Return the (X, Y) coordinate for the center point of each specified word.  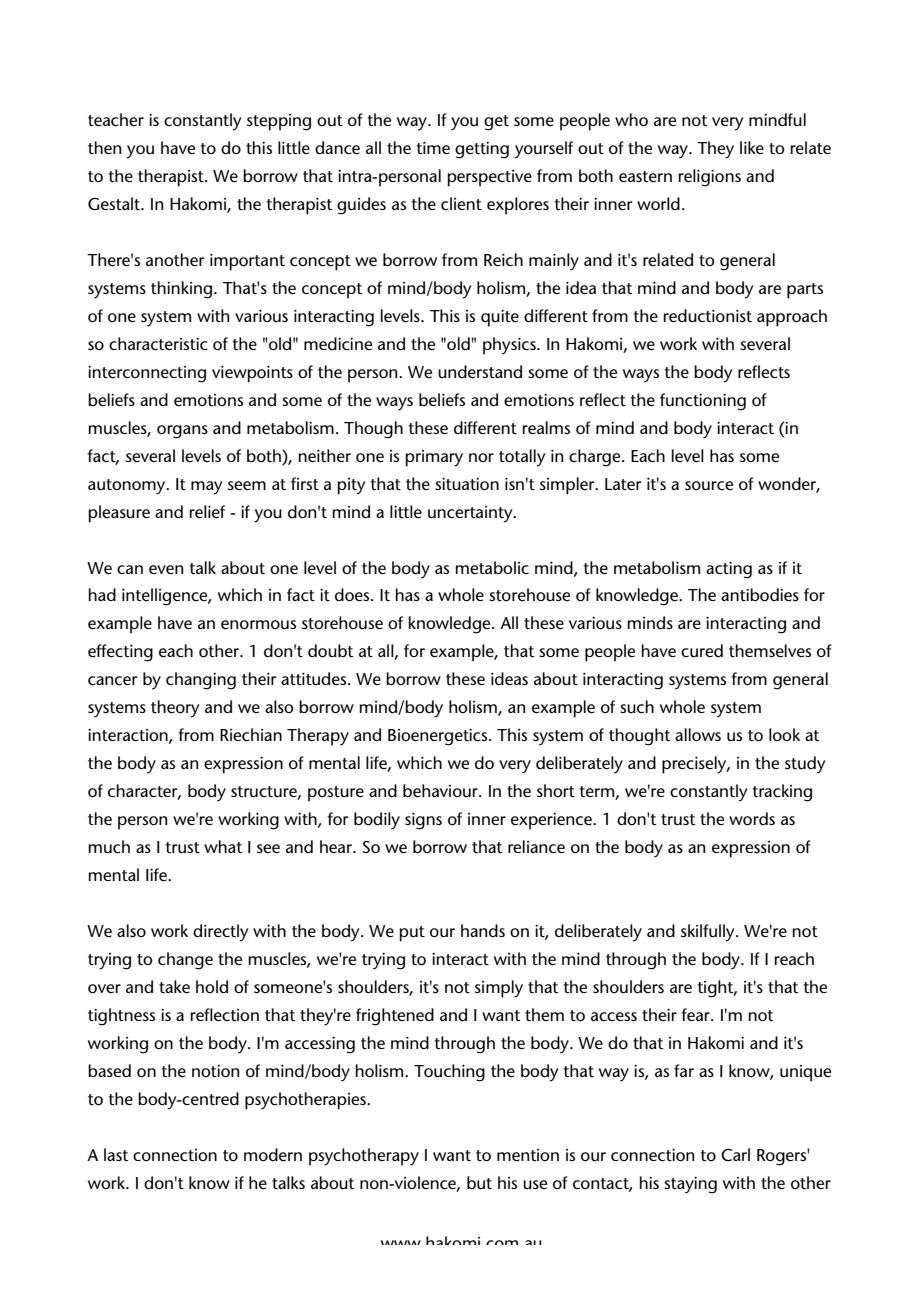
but (479, 1183)
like (752, 147)
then (104, 147)
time (433, 148)
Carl (735, 1155)
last (116, 1154)
